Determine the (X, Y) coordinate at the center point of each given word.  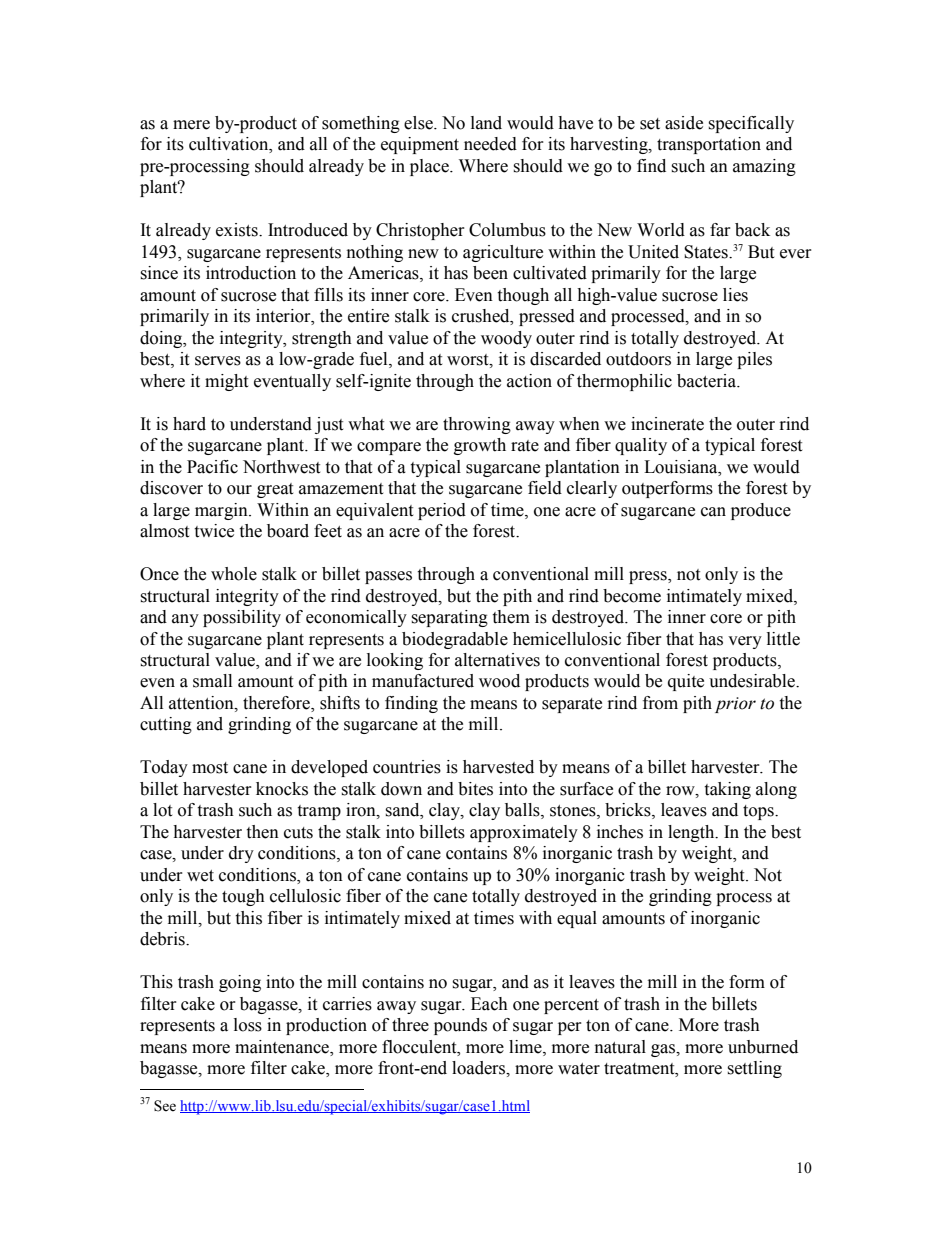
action (529, 381)
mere (191, 125)
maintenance (283, 1047)
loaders (479, 1068)
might (226, 382)
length (692, 833)
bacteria (708, 381)
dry (241, 854)
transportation (709, 145)
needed (490, 144)
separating (449, 618)
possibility (242, 618)
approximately (524, 833)
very (745, 642)
